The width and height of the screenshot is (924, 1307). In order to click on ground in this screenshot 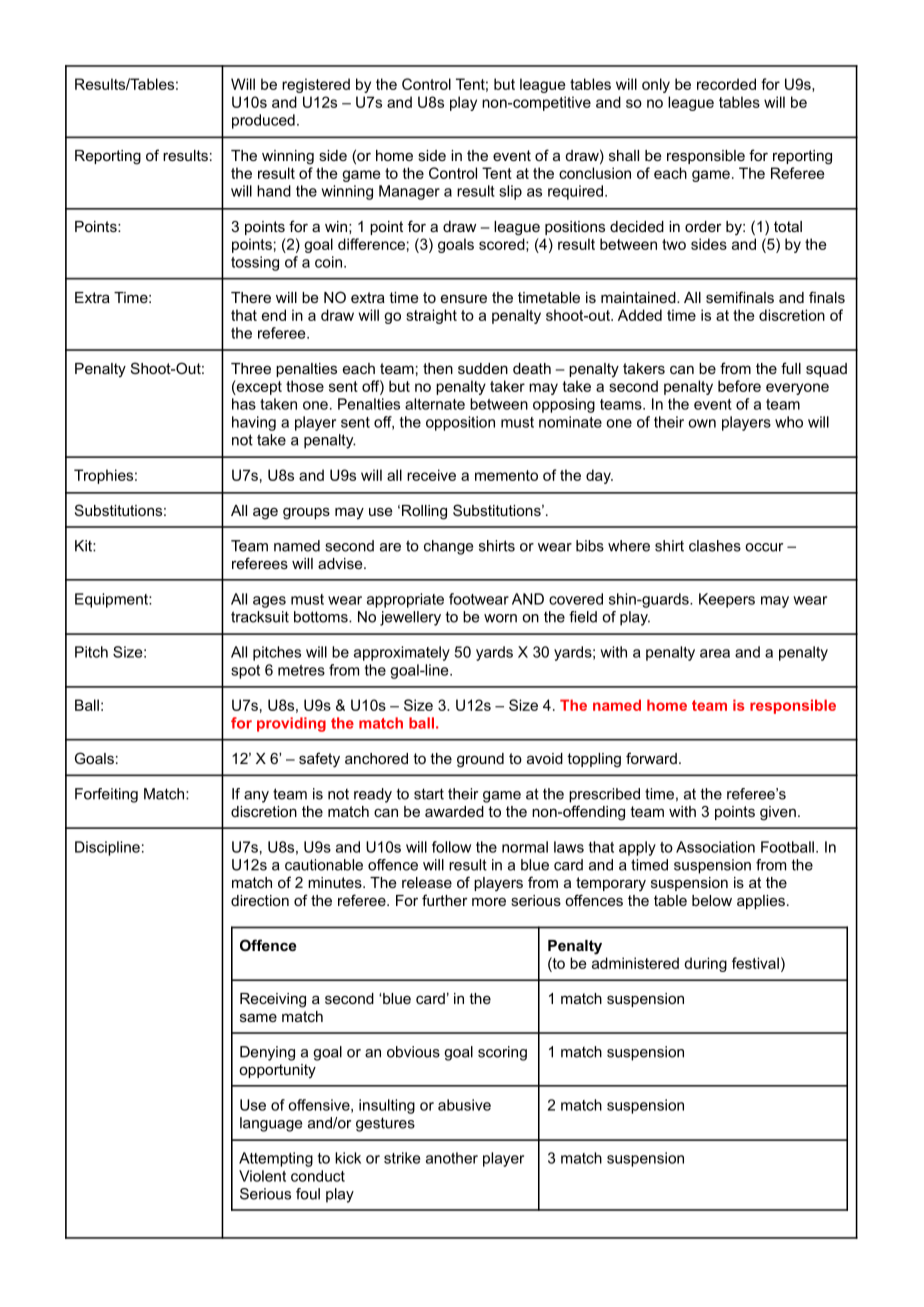, I will do `click(480, 760)`.
